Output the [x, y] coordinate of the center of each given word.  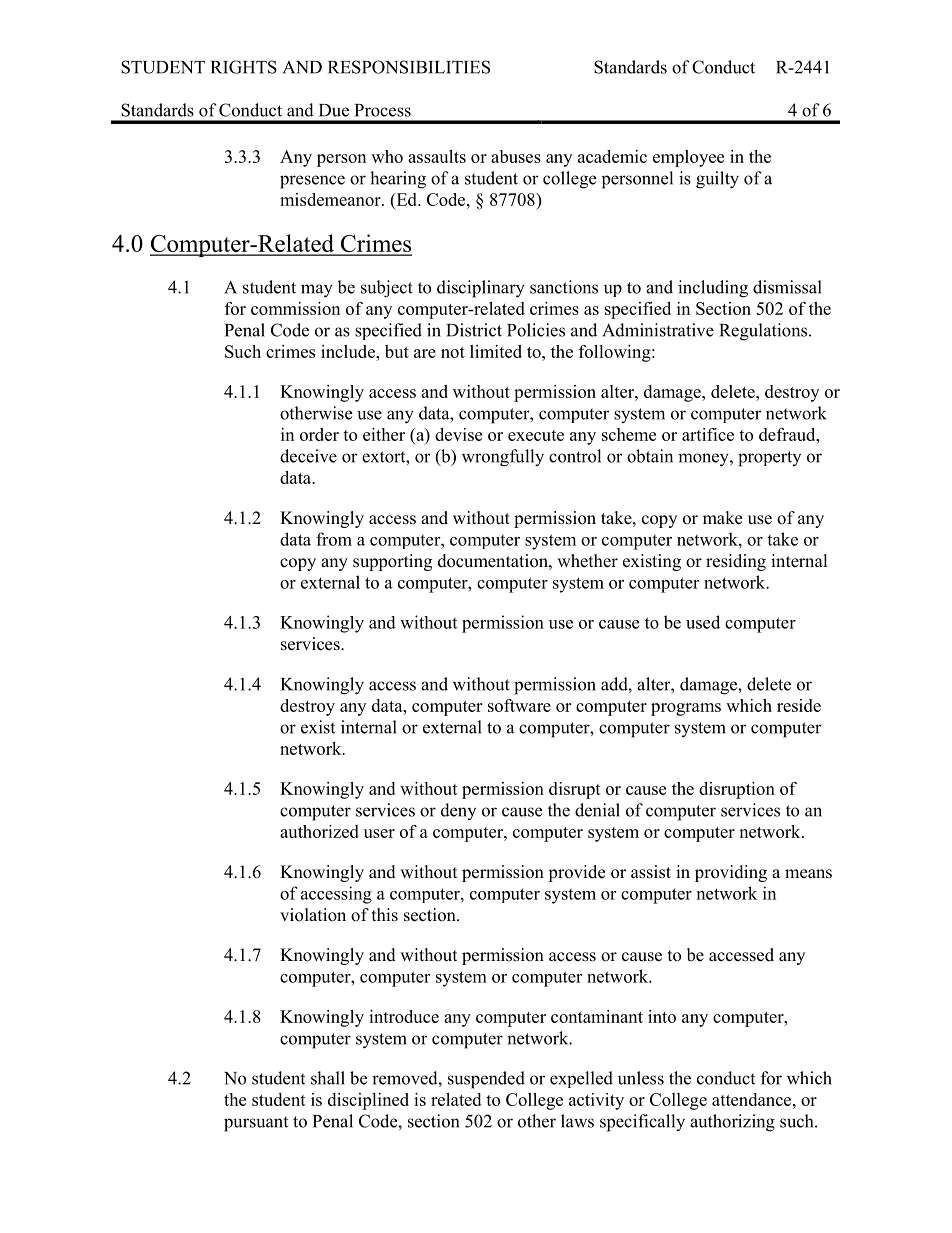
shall [328, 1078]
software [519, 705]
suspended [486, 1080]
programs [686, 709]
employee [688, 158]
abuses [516, 156]
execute [536, 435]
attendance [753, 1099]
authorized [319, 831]
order [319, 434]
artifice [708, 434]
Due [334, 110]
